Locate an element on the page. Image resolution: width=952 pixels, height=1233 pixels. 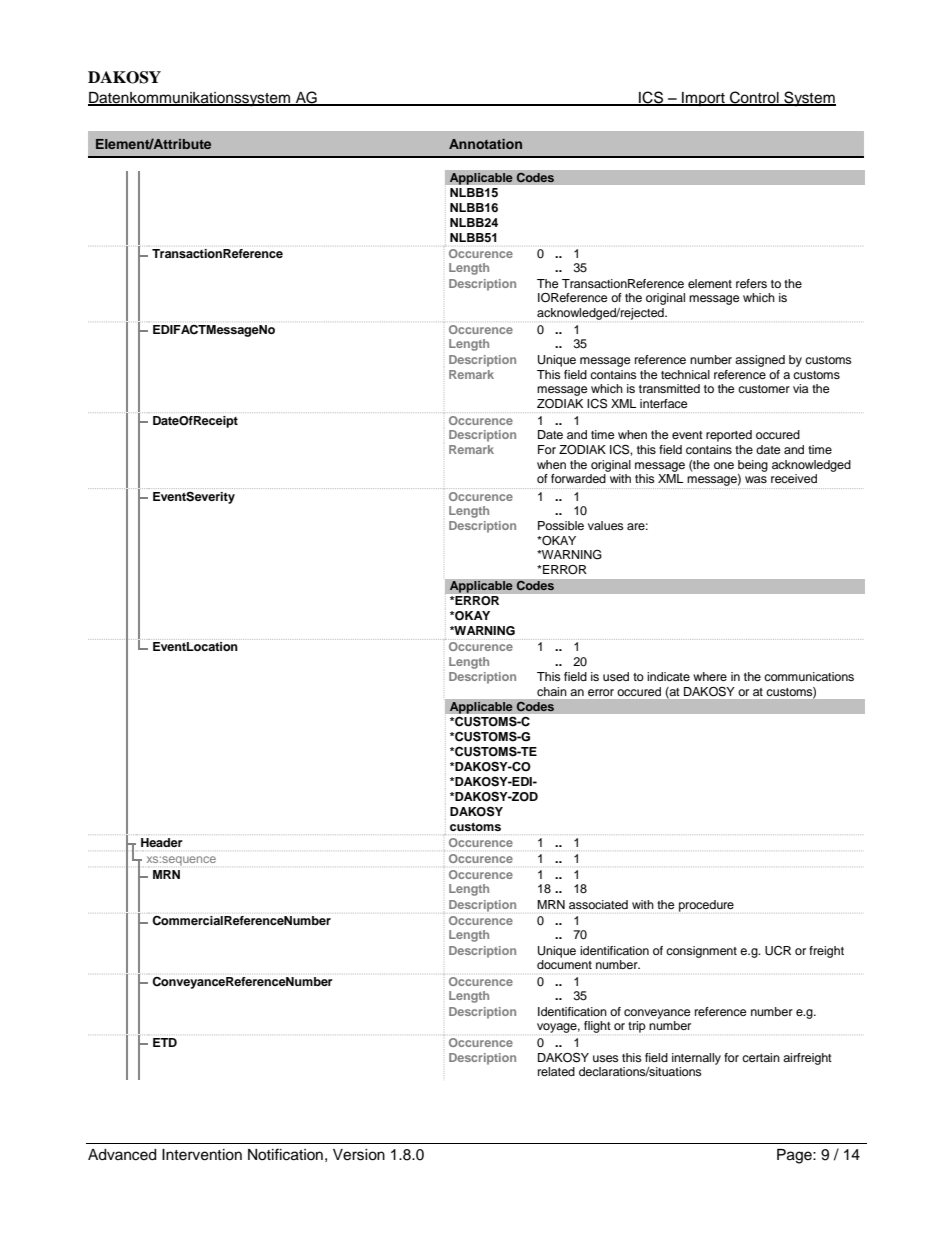
associated is located at coordinates (598, 904).
